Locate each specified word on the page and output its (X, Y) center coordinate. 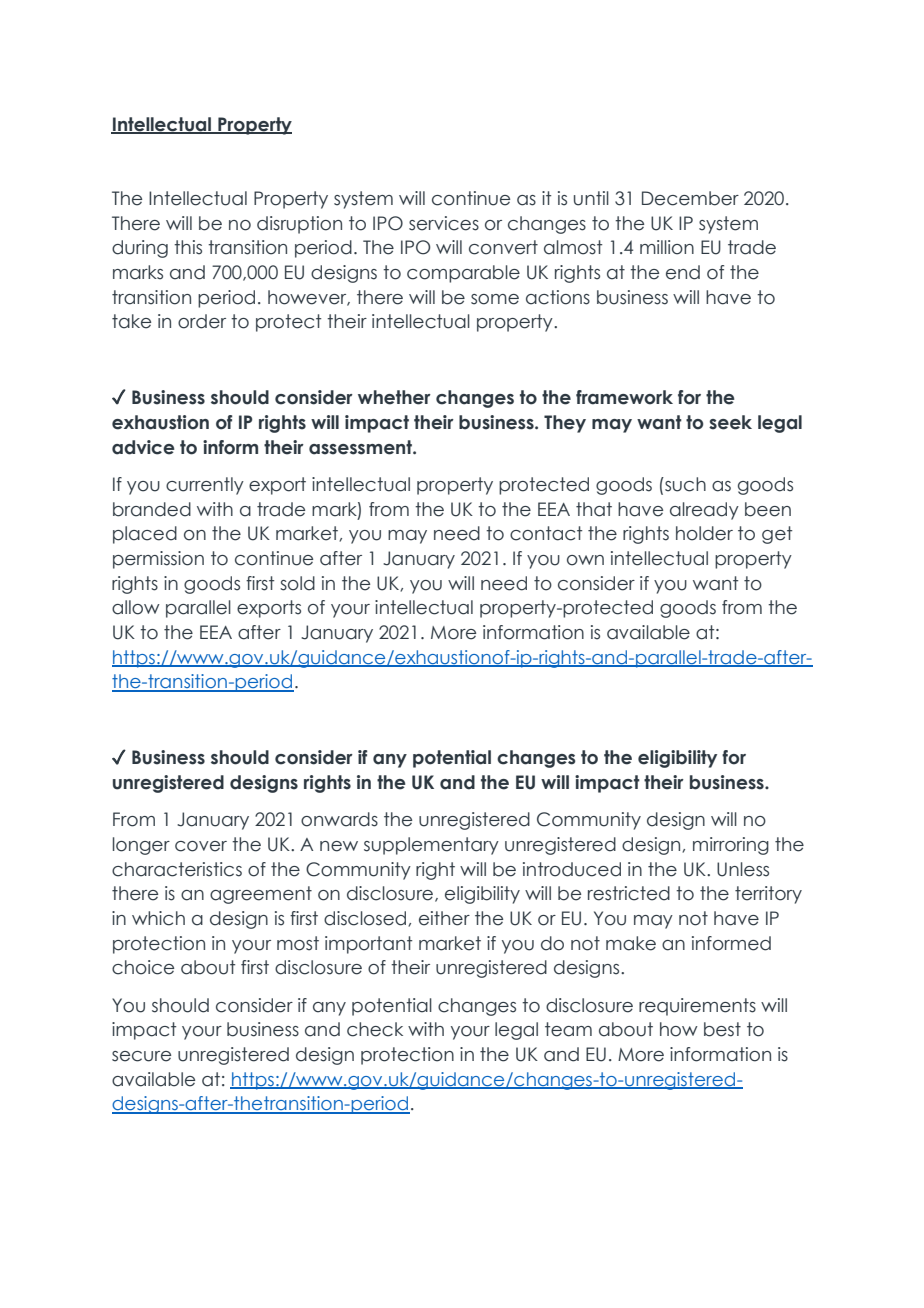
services (444, 223)
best (722, 1029)
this (188, 247)
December (690, 198)
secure (141, 1056)
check (375, 1029)
